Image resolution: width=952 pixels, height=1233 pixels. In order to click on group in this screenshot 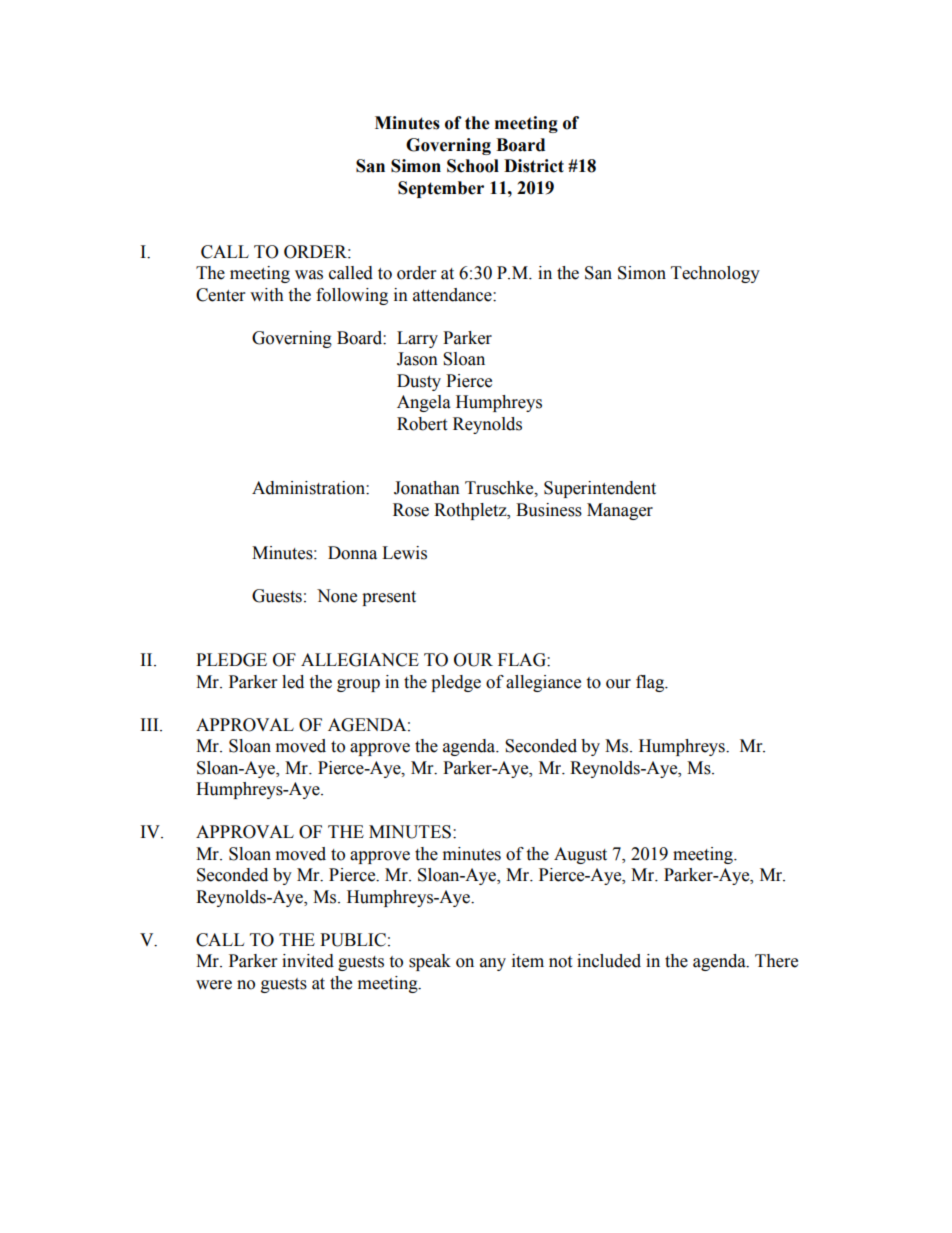, I will do `click(358, 685)`.
